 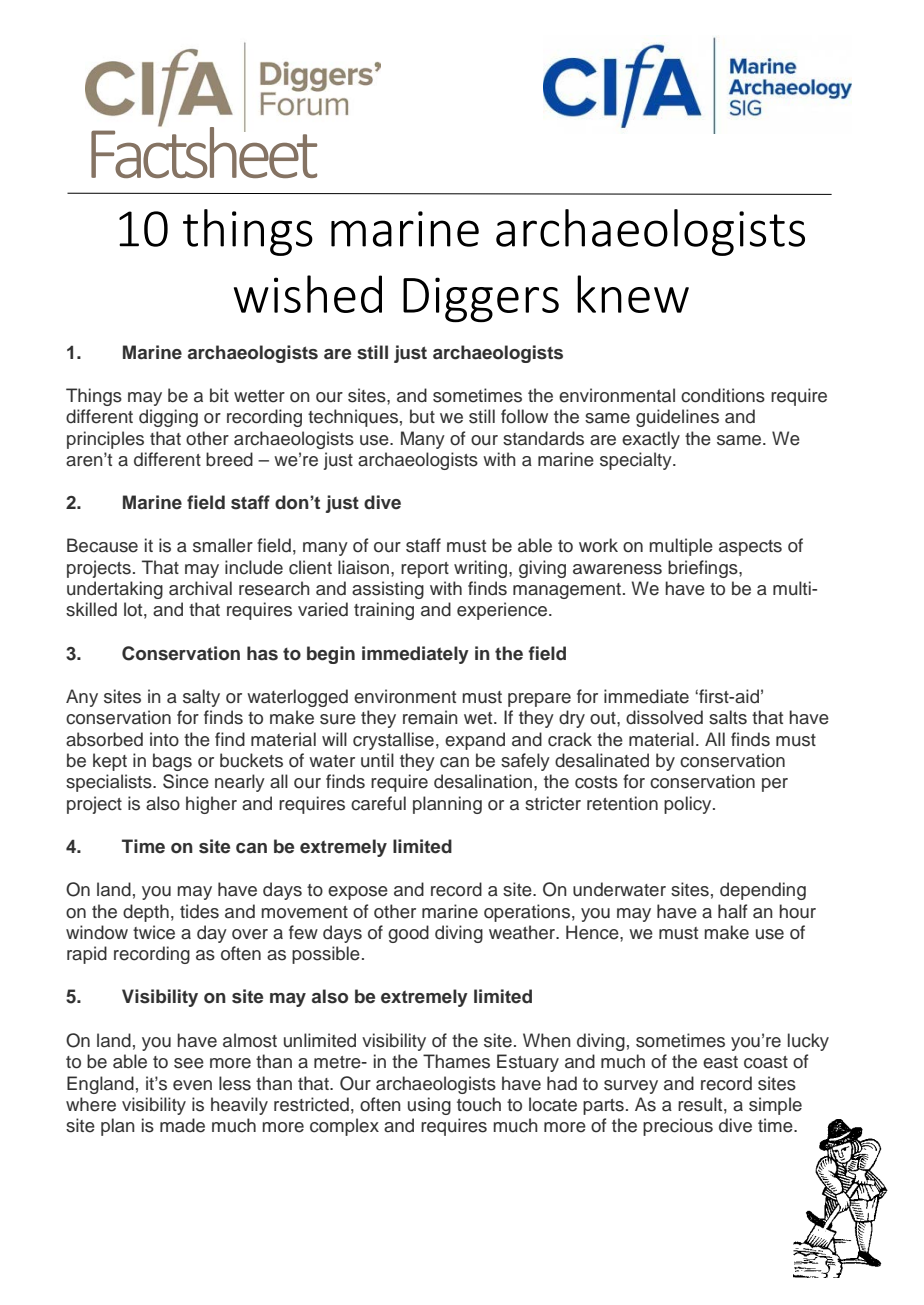 I want to click on remain, so click(x=430, y=717).
